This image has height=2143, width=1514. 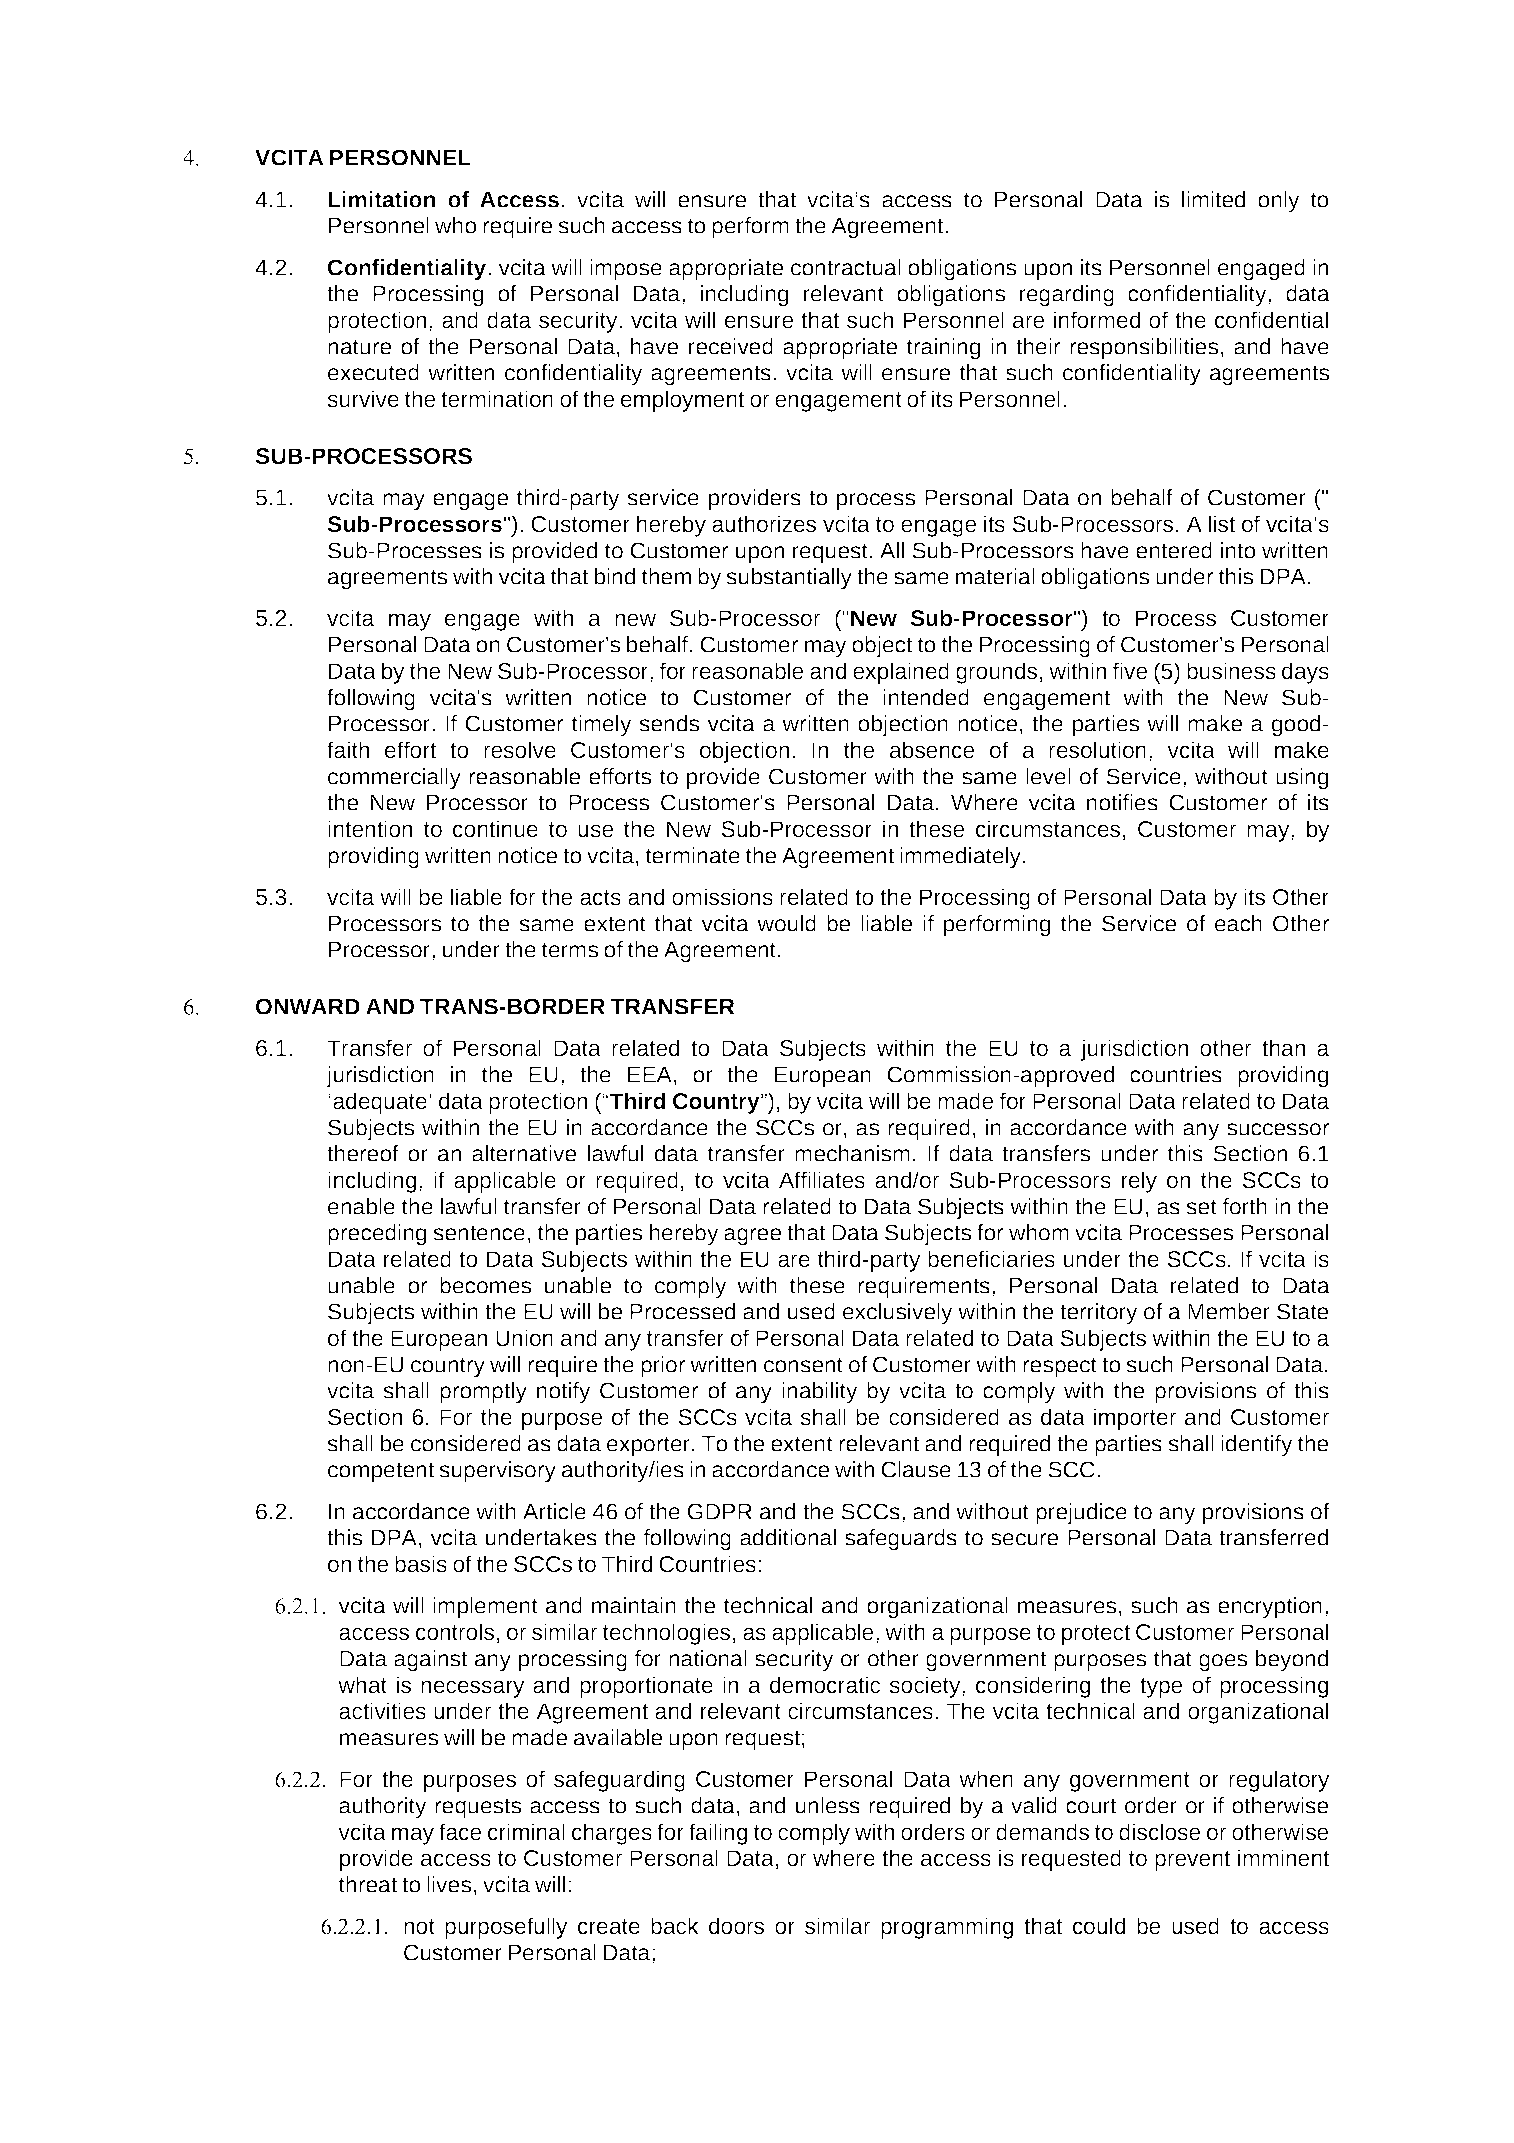 I want to click on contractual, so click(x=846, y=267).
